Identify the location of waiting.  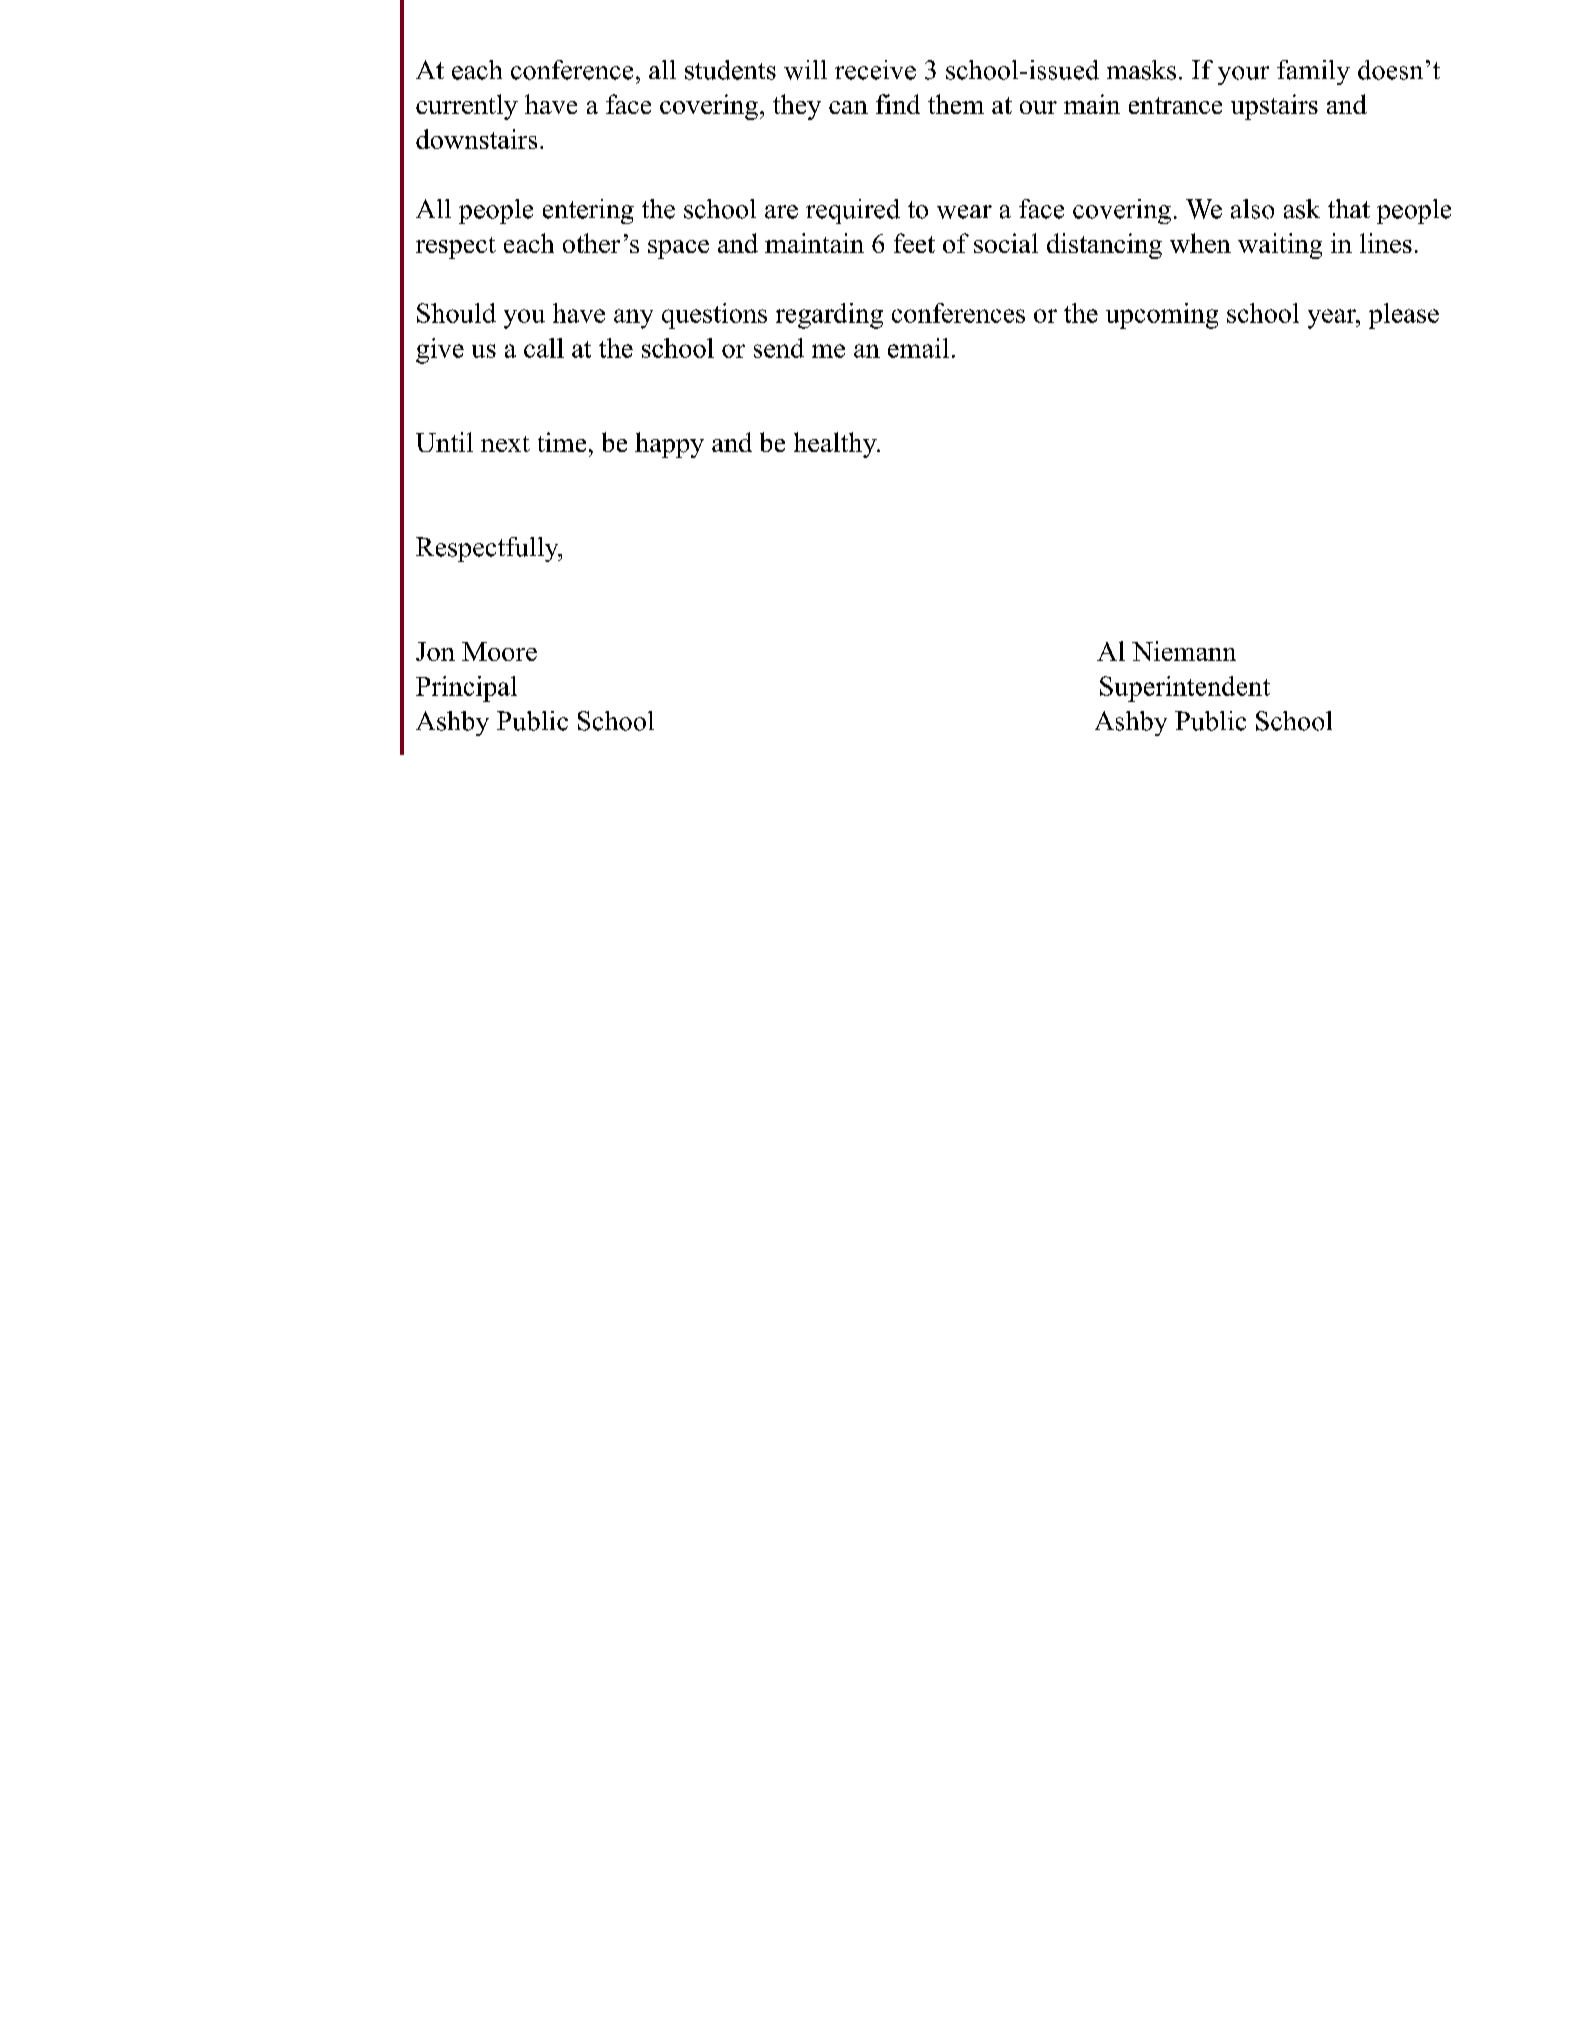
(1280, 246).
